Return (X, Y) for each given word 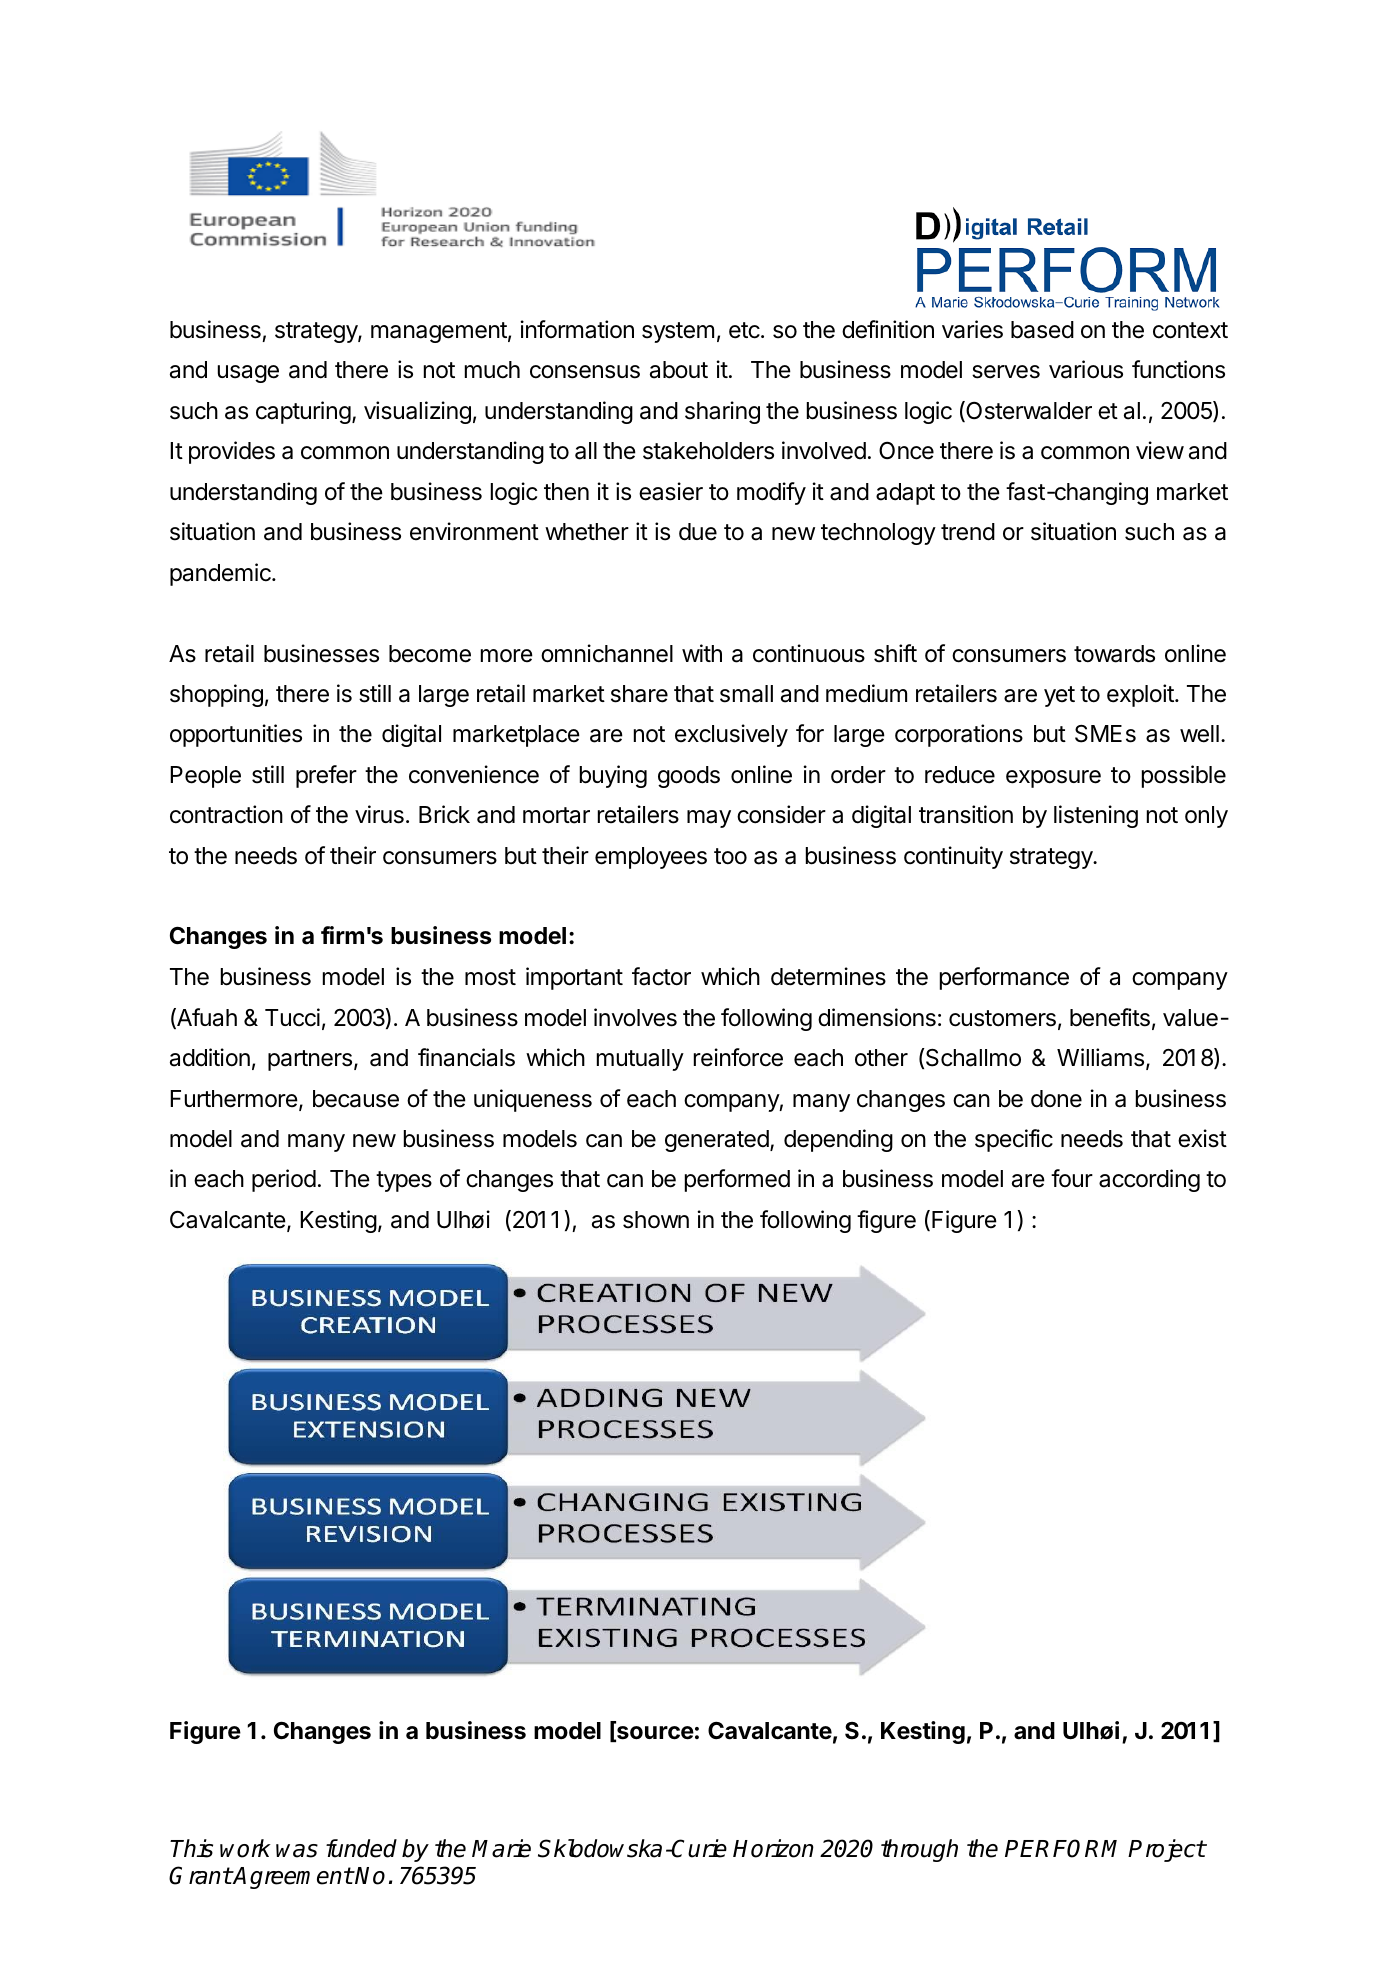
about (679, 370)
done (1056, 1099)
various (1086, 369)
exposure (1053, 779)
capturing (303, 412)
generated (717, 1141)
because (356, 1099)
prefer (326, 776)
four (1072, 1178)
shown (656, 1220)
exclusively (731, 735)
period (284, 1180)
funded (361, 1848)
